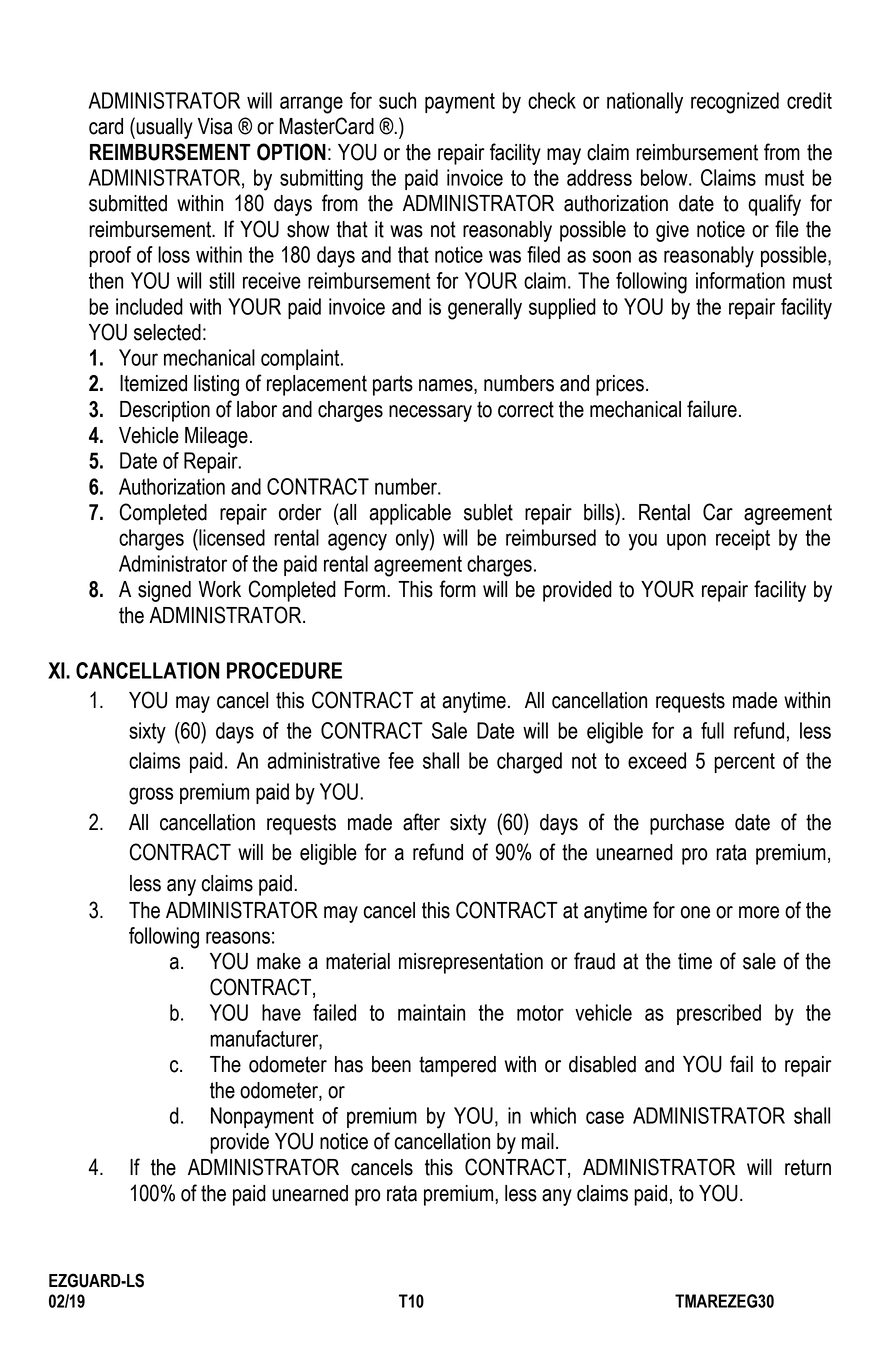 The image size is (887, 1372). I want to click on receipt, so click(743, 539).
